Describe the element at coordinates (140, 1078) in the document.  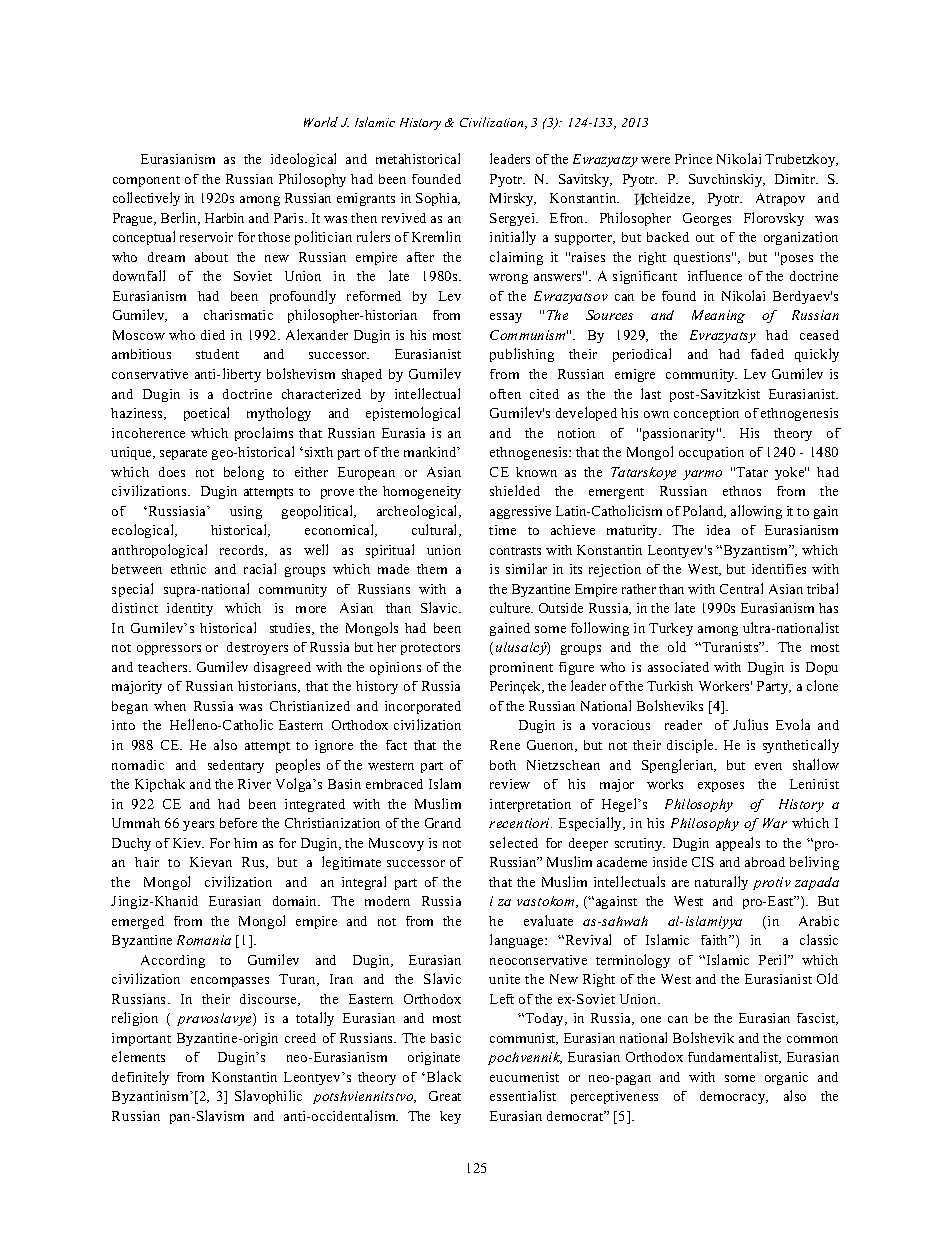
I see `definitely` at that location.
